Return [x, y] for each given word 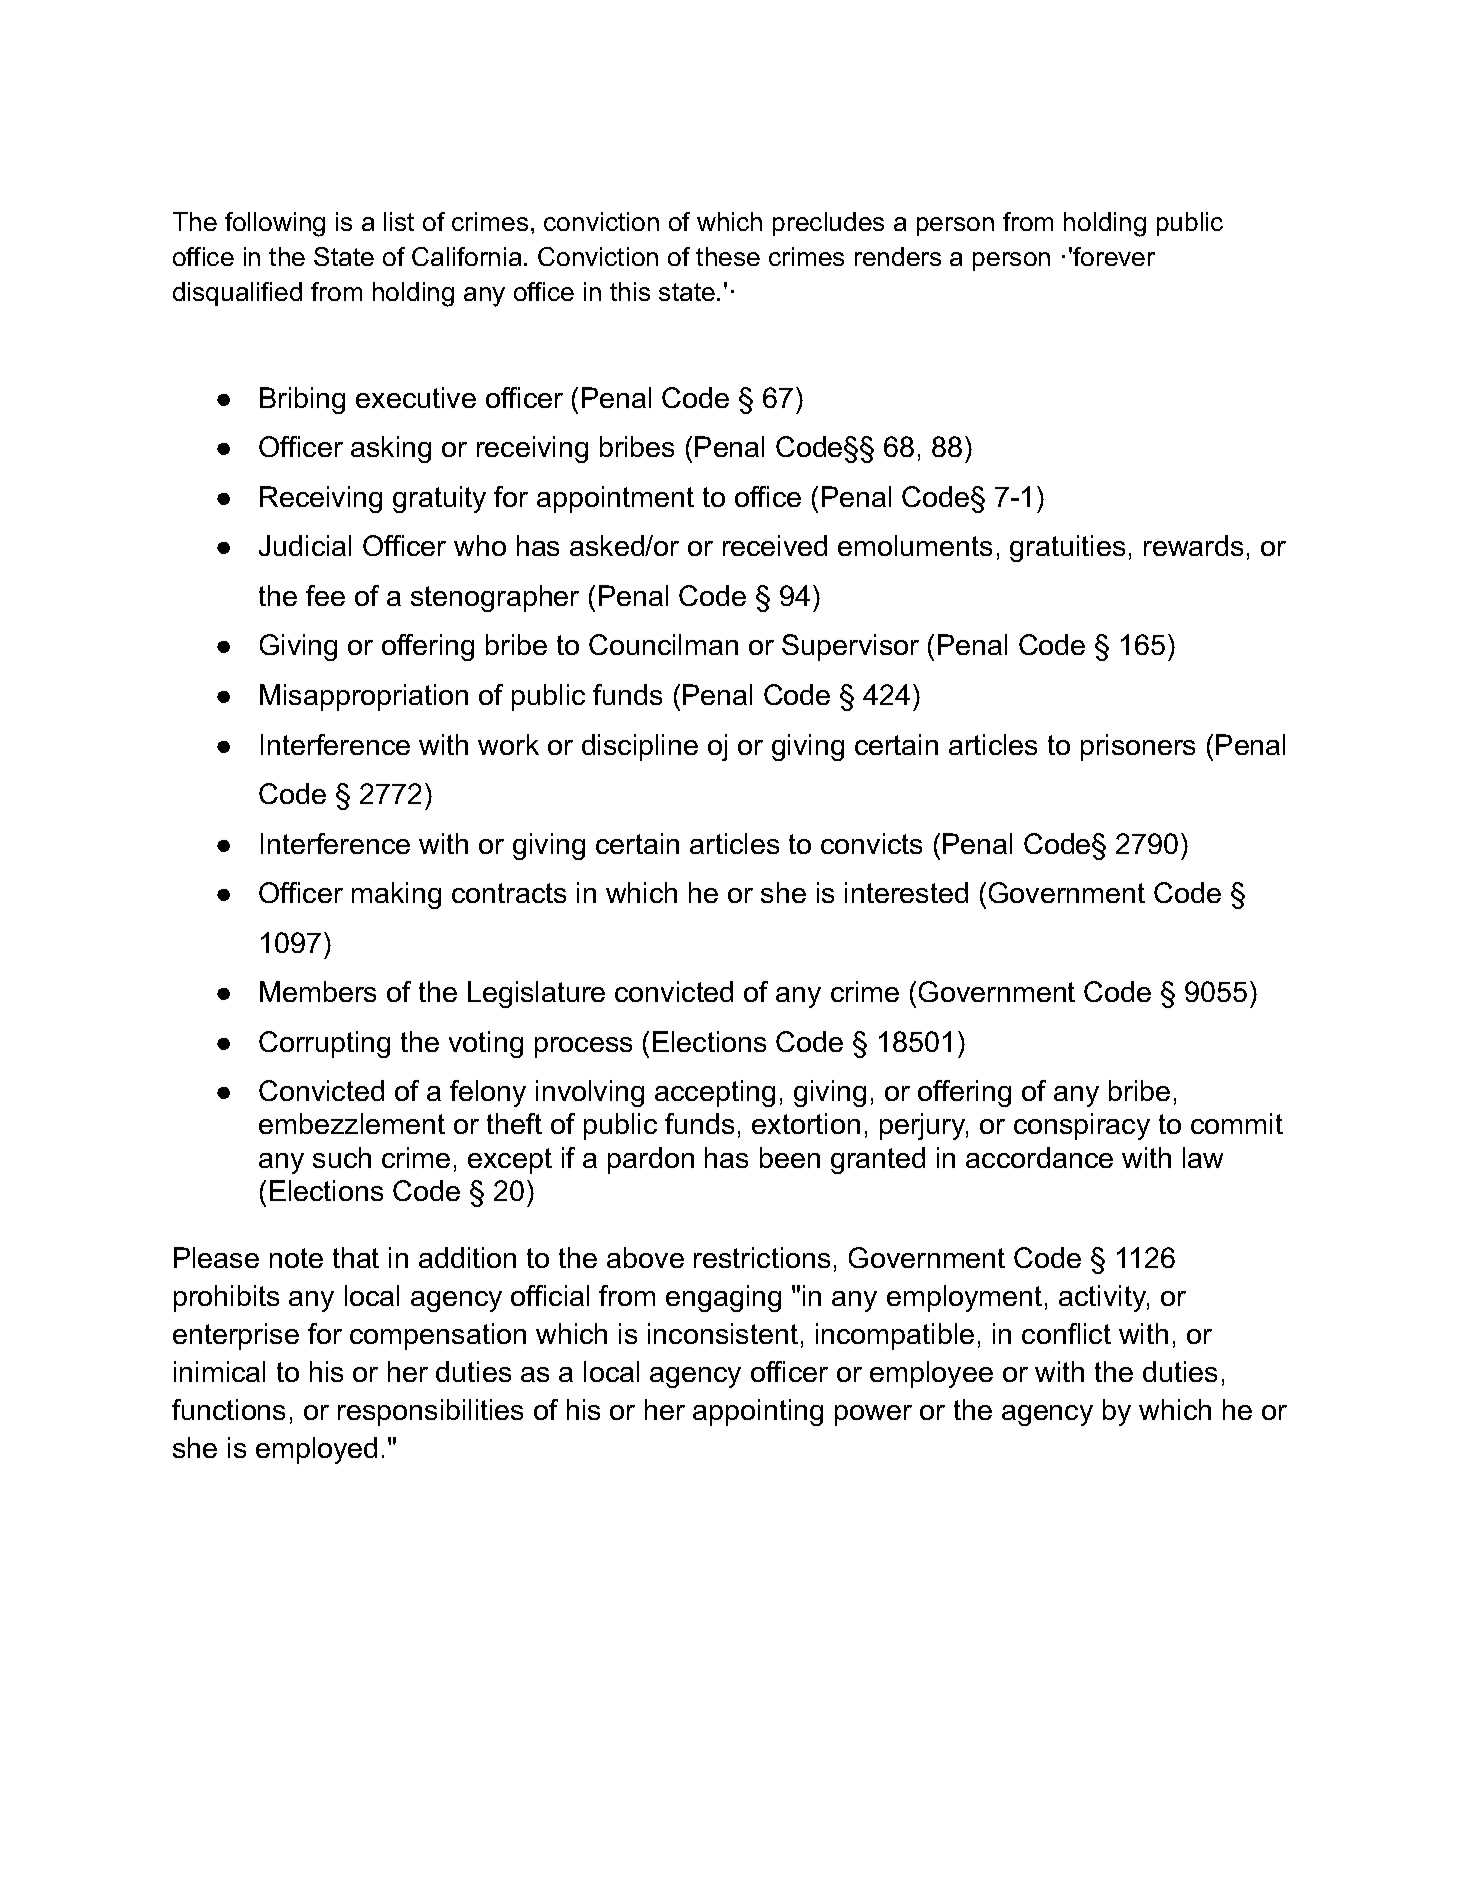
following [275, 224]
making [396, 895]
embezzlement [352, 1123]
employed [316, 1450]
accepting [715, 1093]
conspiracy [1082, 1126]
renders [898, 256]
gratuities [1067, 548]
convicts [871, 843]
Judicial [305, 545]
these [728, 256]
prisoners [1138, 747]
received [775, 545]
